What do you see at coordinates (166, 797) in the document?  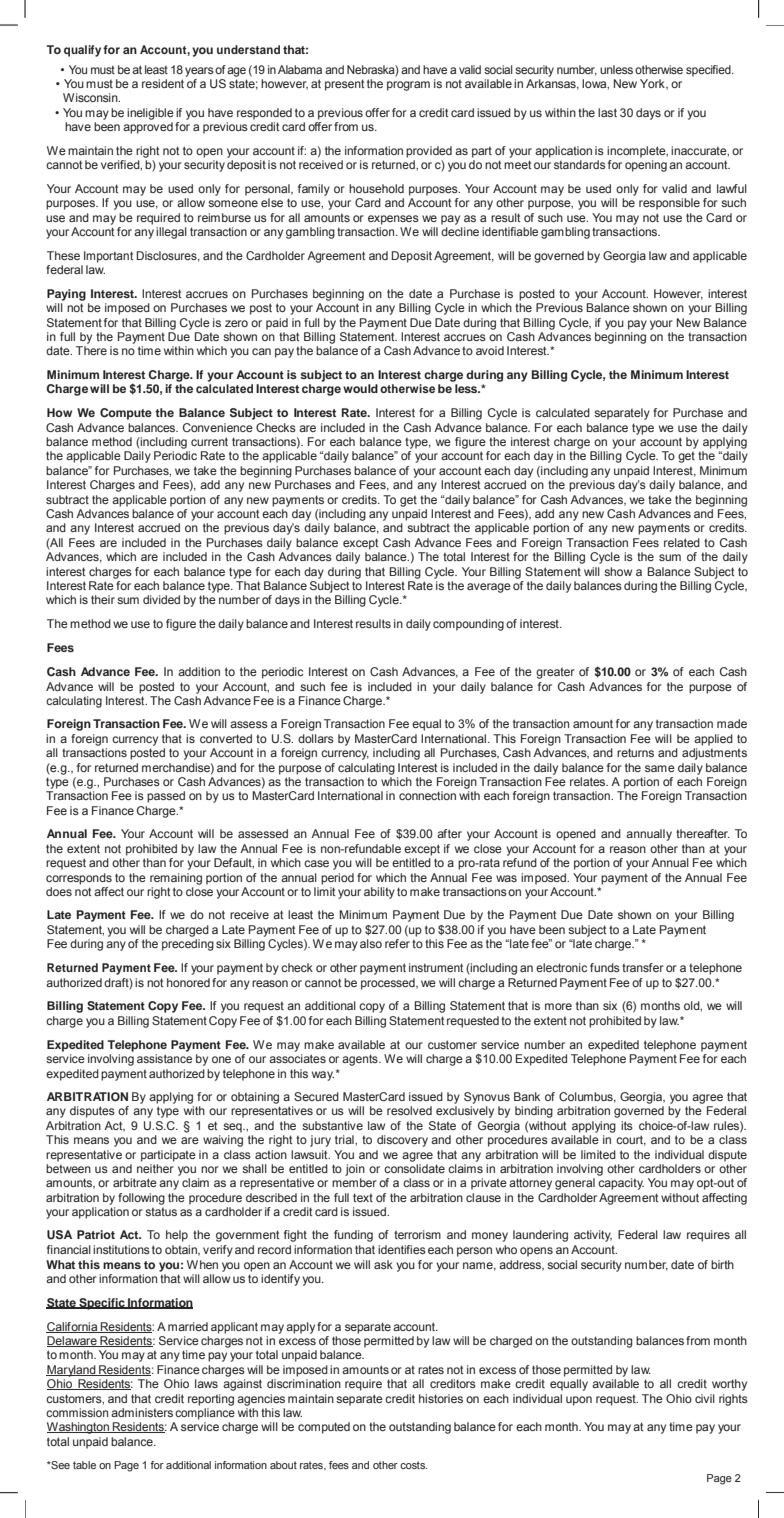 I see `passed` at bounding box center [166, 797].
